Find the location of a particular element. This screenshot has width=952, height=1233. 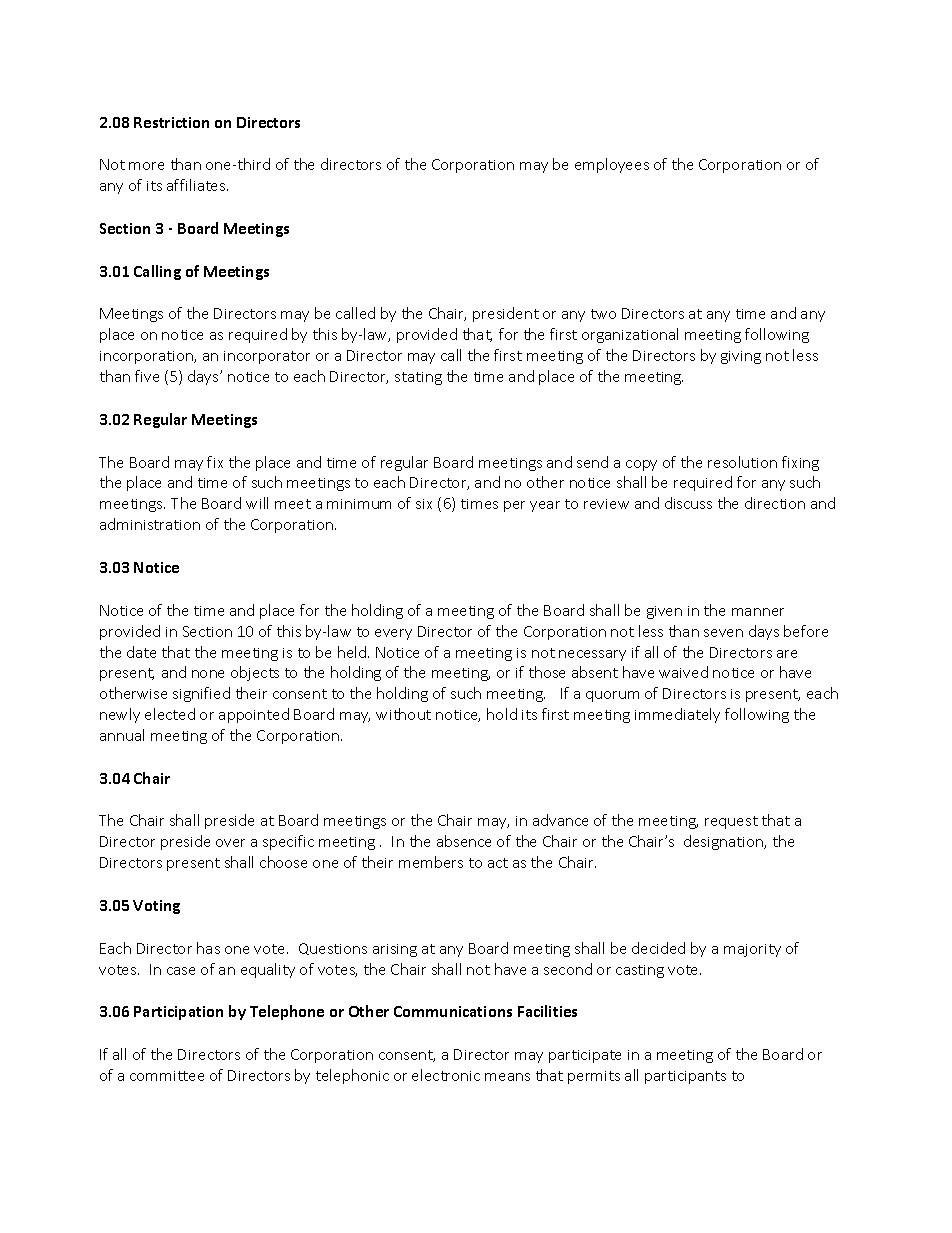

will is located at coordinates (257, 503).
